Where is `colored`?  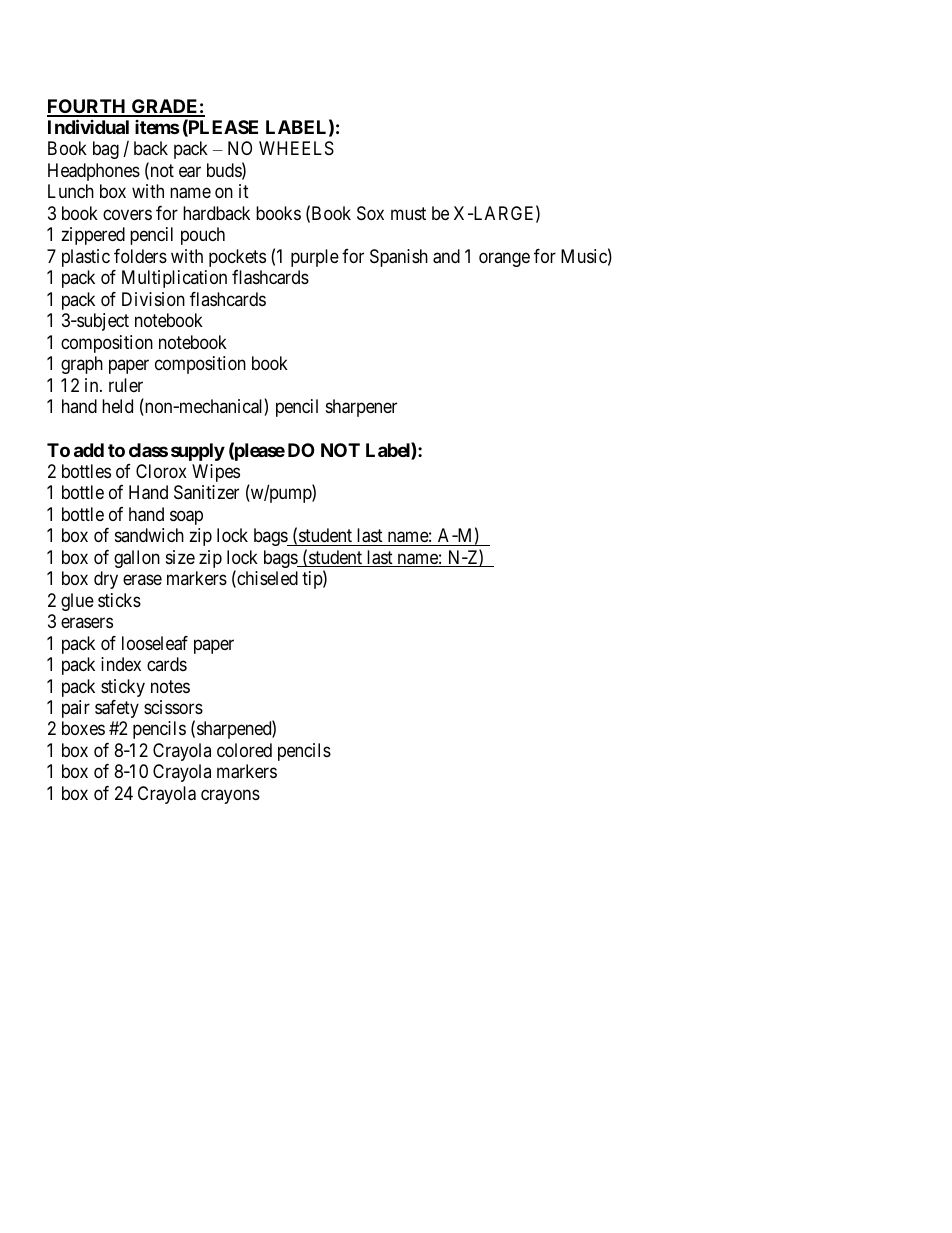 colored is located at coordinates (244, 750).
